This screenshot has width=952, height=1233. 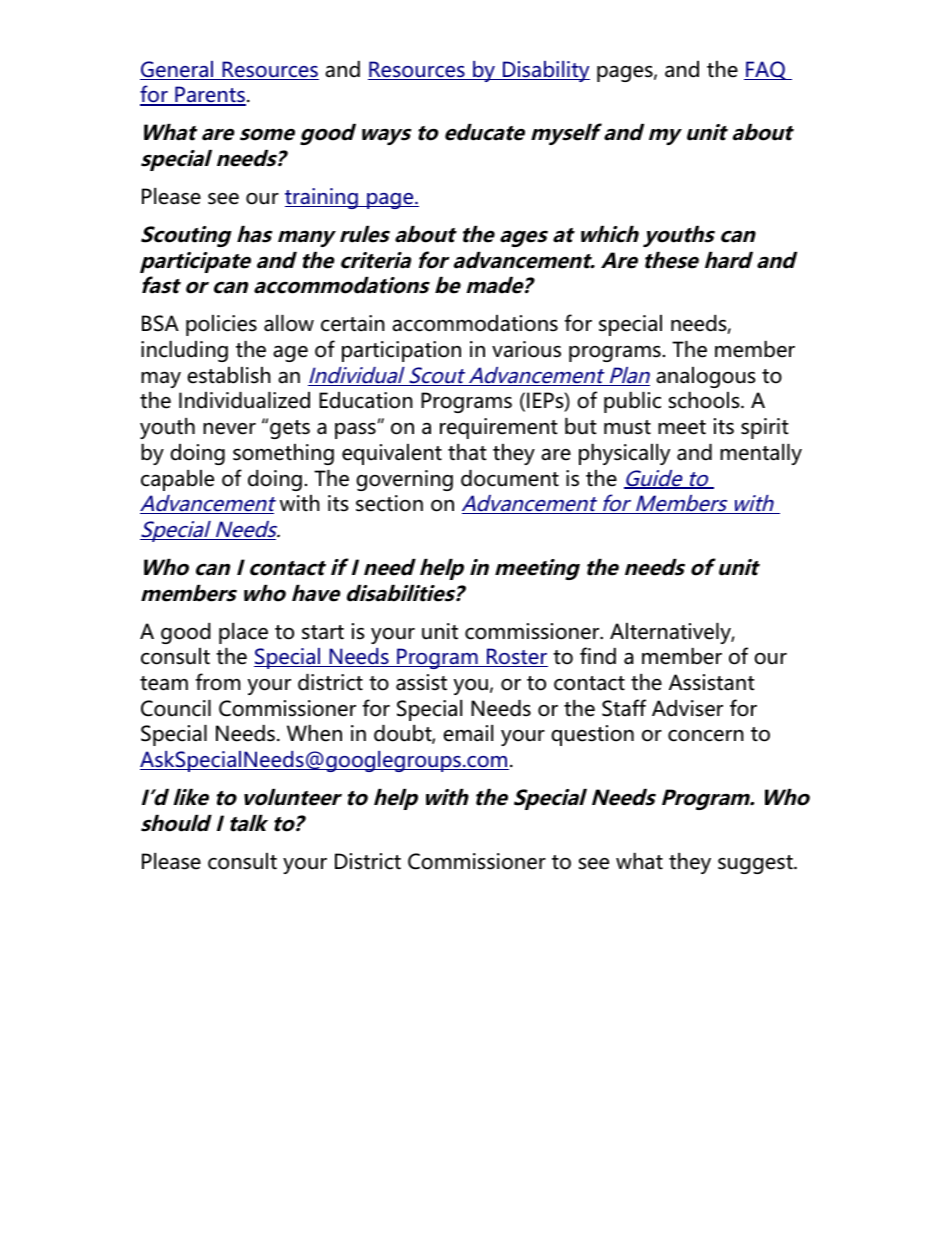 I want to click on that, so click(x=467, y=452).
